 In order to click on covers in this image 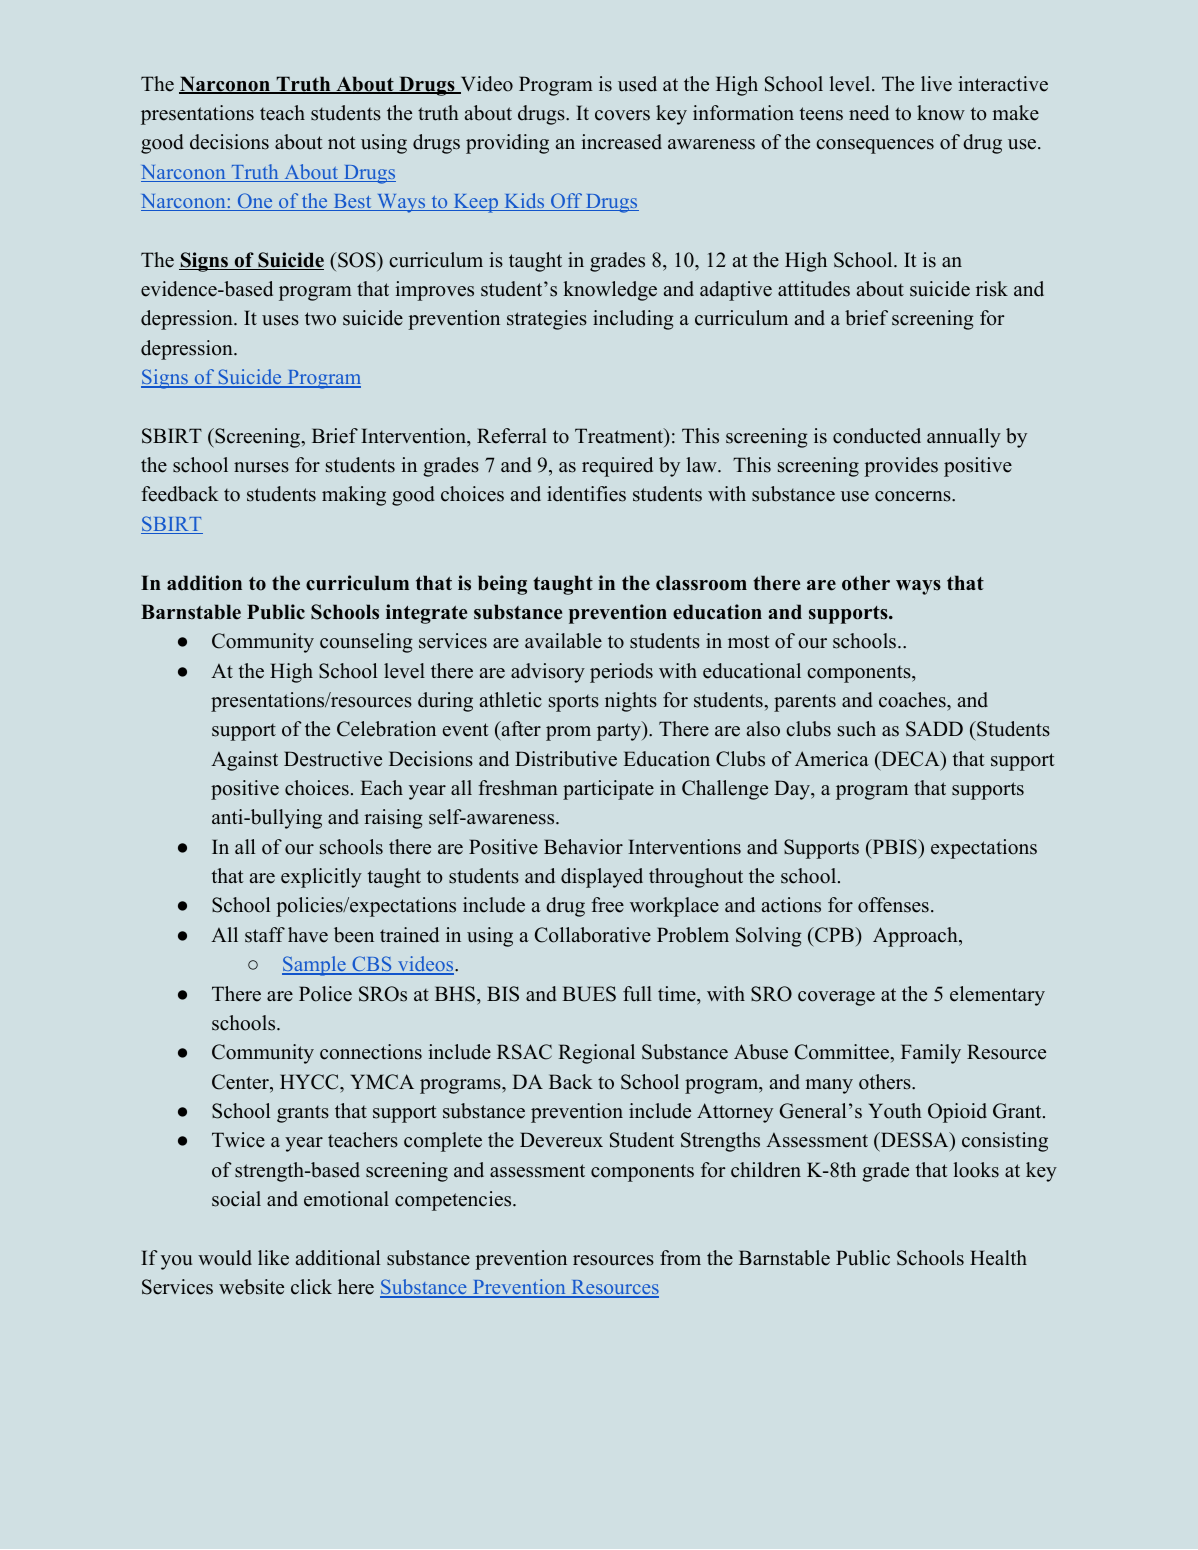, I will do `click(622, 115)`.
